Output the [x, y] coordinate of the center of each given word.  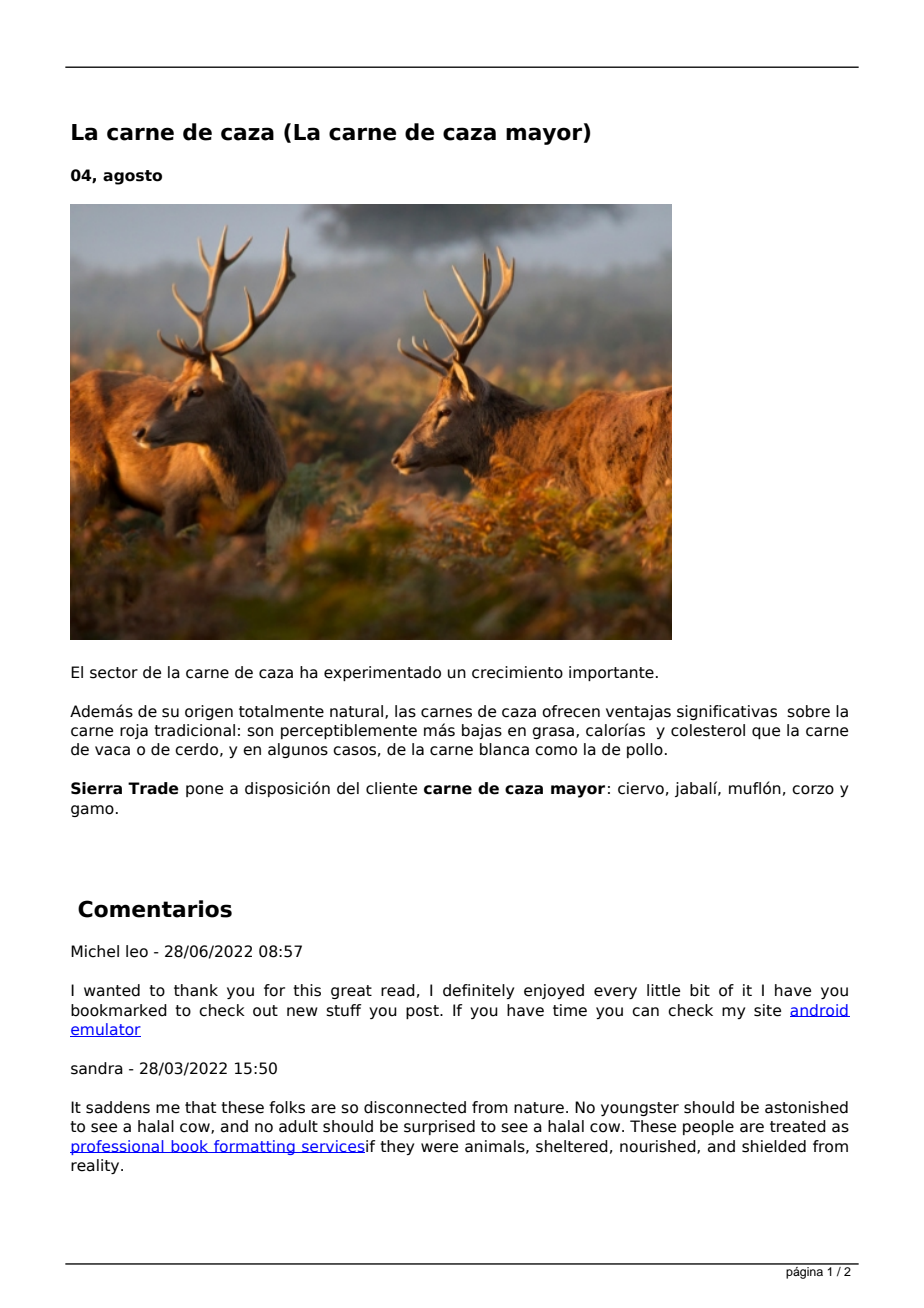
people [708, 1127]
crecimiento [517, 672]
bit [700, 990]
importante [611, 673]
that [200, 1107]
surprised [439, 1127]
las [405, 711]
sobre [808, 711]
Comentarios [155, 909]
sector [114, 673]
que [766, 733]
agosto [132, 177]
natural [358, 712]
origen [209, 712]
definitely [478, 991]
